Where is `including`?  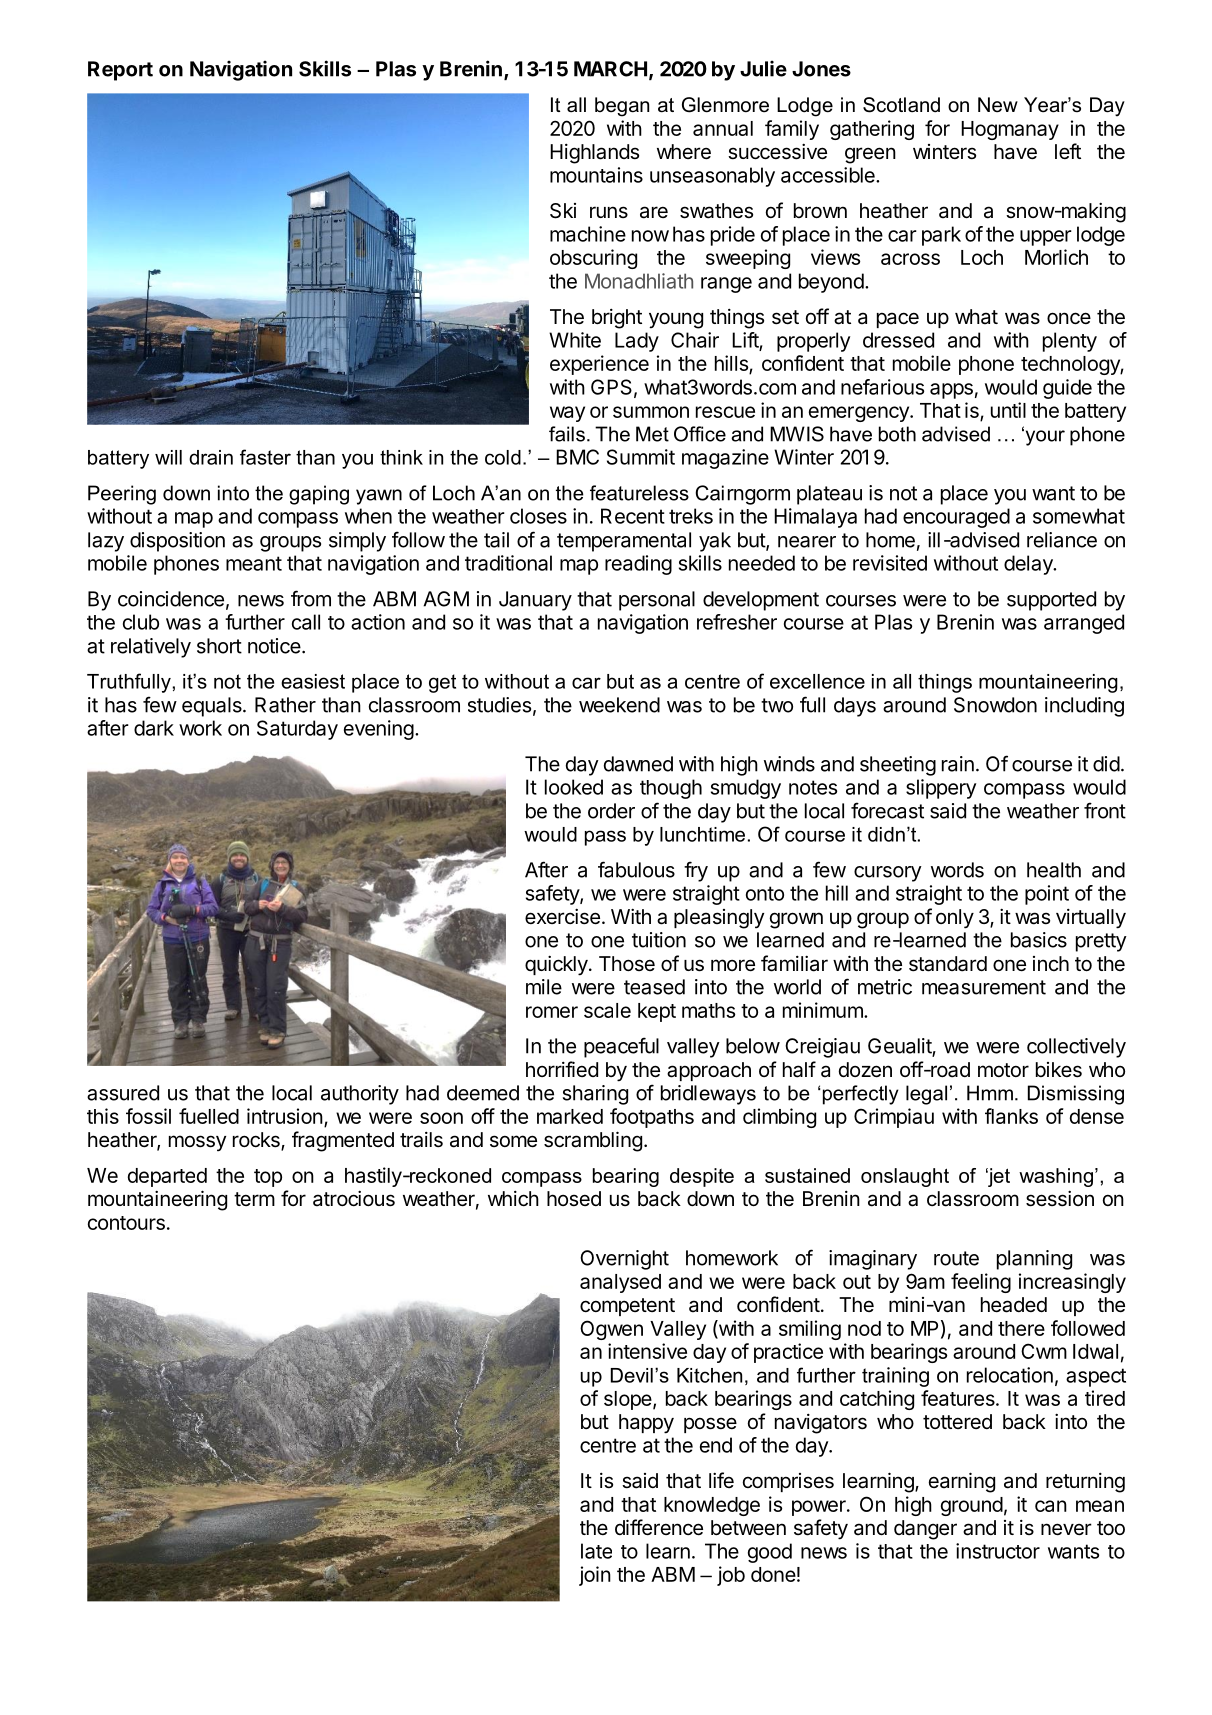 including is located at coordinates (1084, 707).
